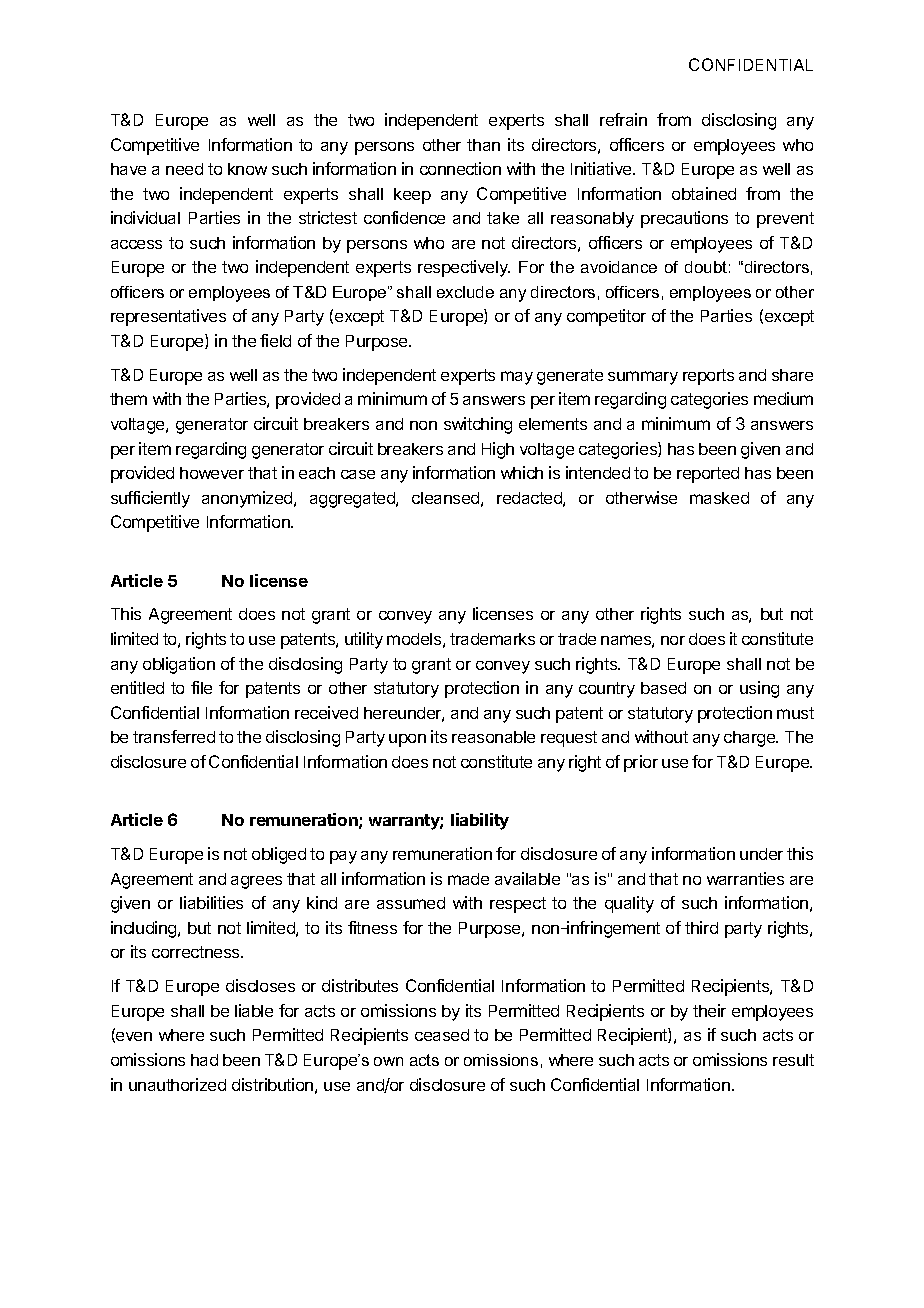 The image size is (924, 1308). I want to click on field, so click(275, 340).
